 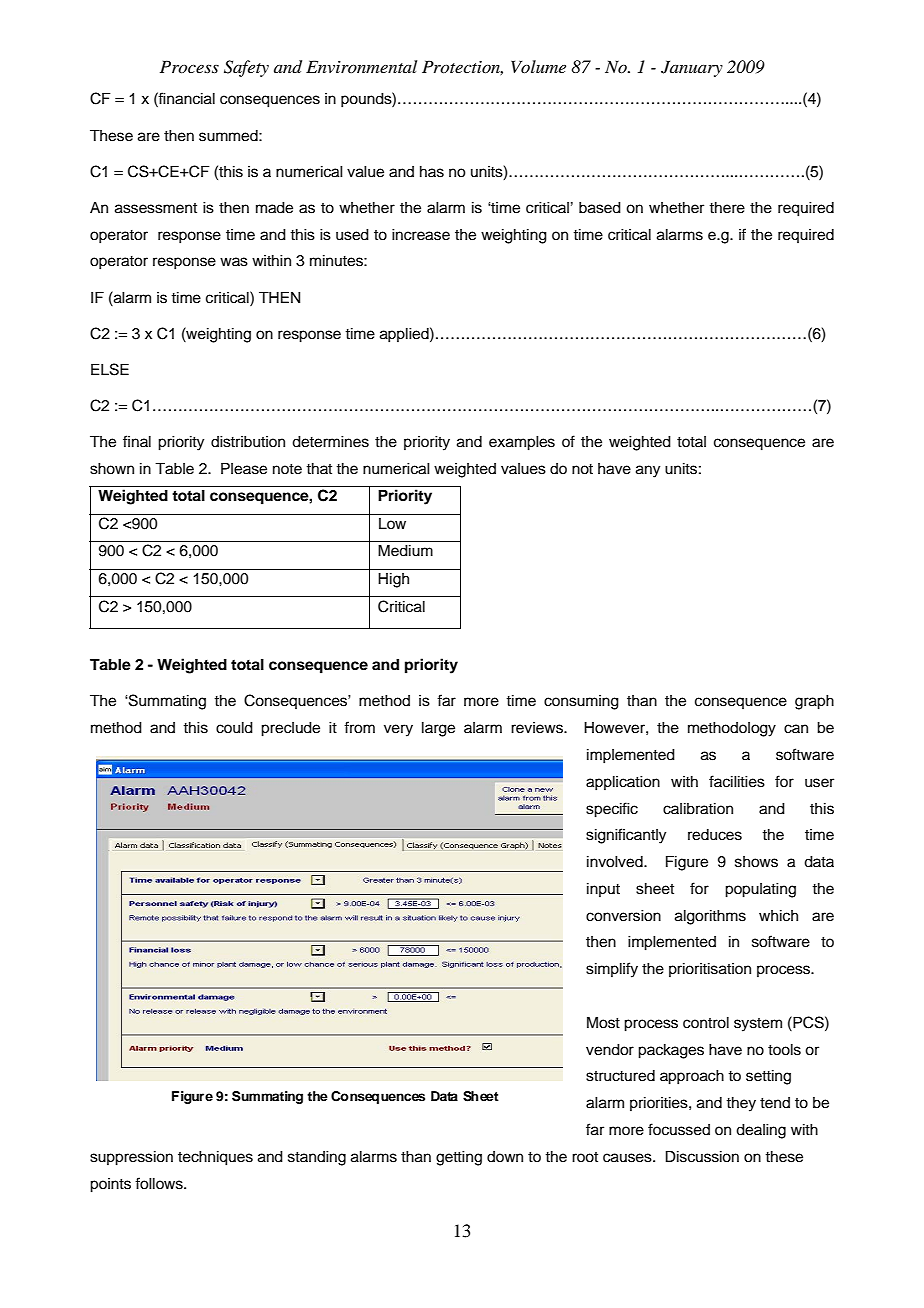 I want to click on Safety, so click(x=246, y=68).
